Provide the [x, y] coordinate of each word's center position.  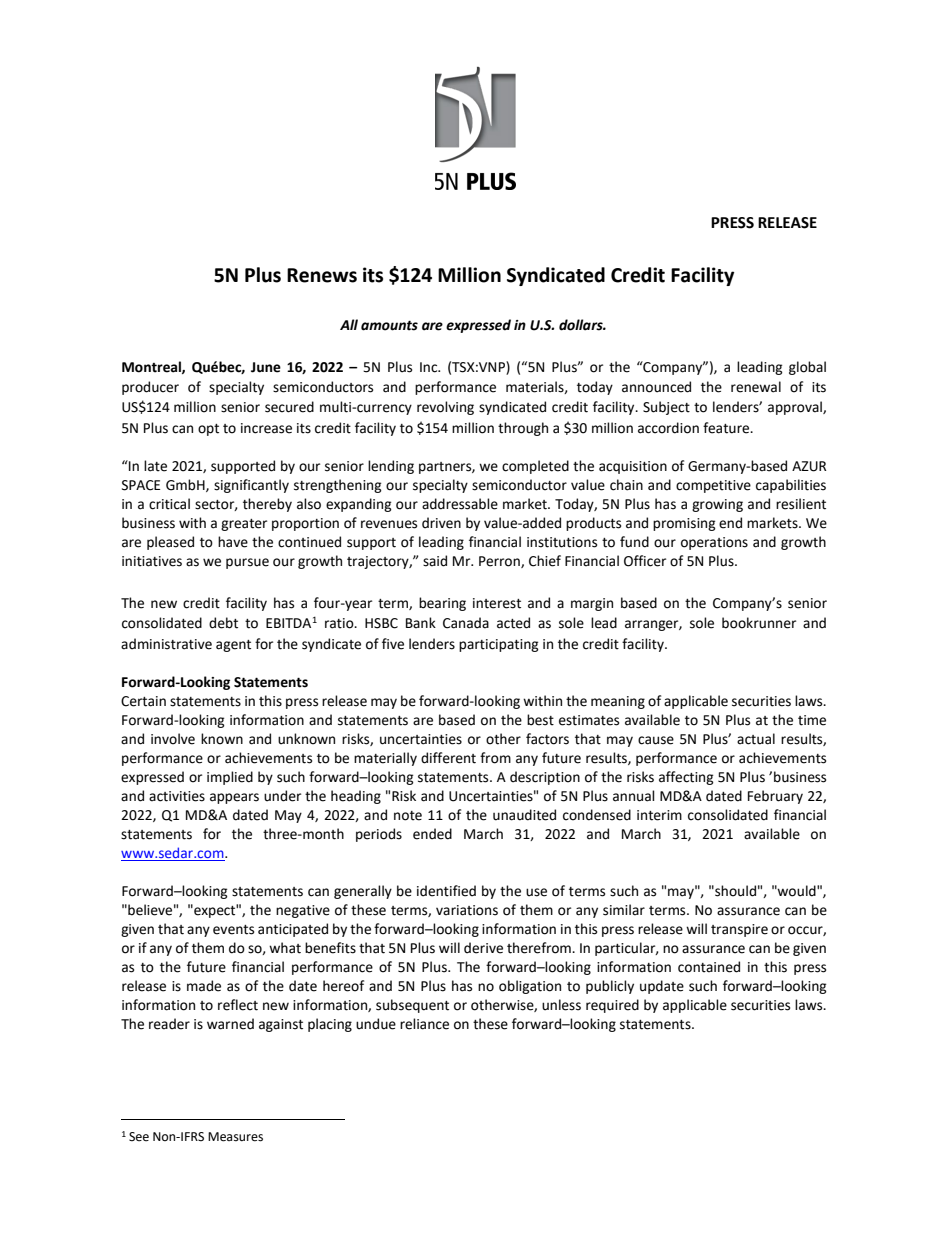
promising [684, 524]
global [807, 368]
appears [234, 798]
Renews [322, 275]
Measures [235, 1137]
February [775, 797]
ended [432, 834]
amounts [389, 325]
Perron [500, 562]
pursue [247, 563]
